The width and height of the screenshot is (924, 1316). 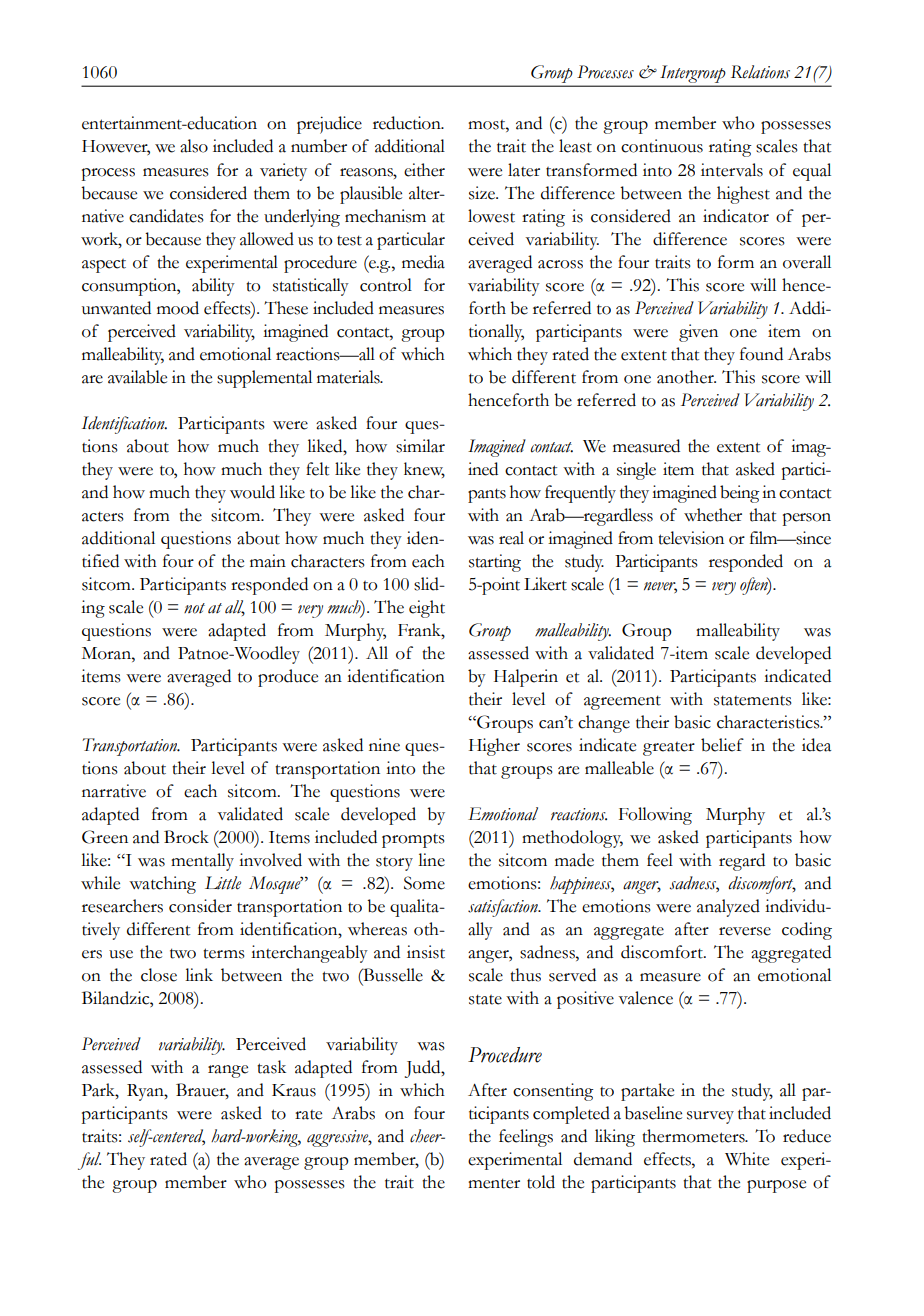 I want to click on Brock, so click(x=186, y=837).
